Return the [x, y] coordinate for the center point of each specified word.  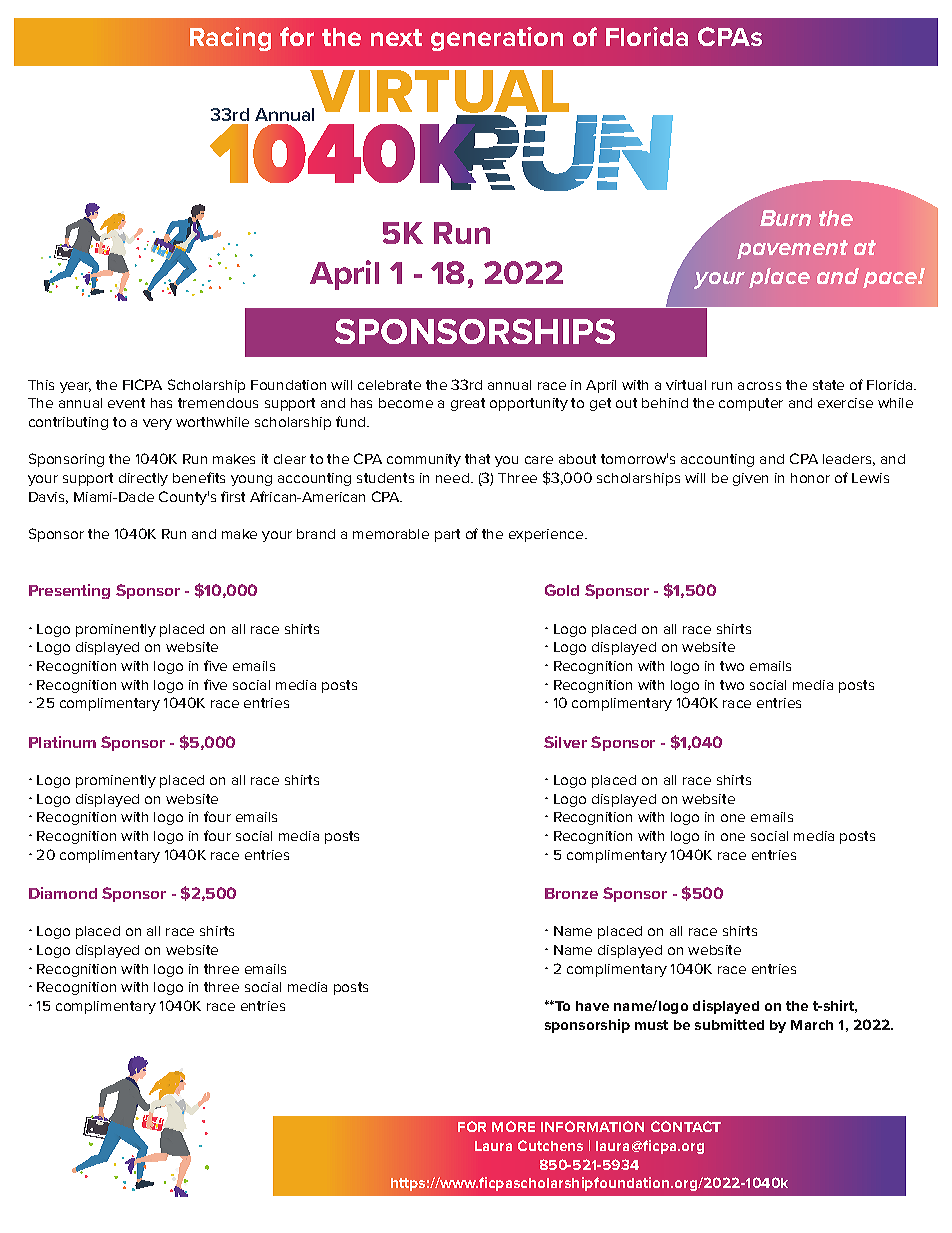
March [812, 1025]
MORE [513, 1126]
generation [497, 39]
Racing [230, 39]
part [447, 535]
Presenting [69, 591]
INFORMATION [592, 1126]
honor [810, 478]
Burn [785, 218]
